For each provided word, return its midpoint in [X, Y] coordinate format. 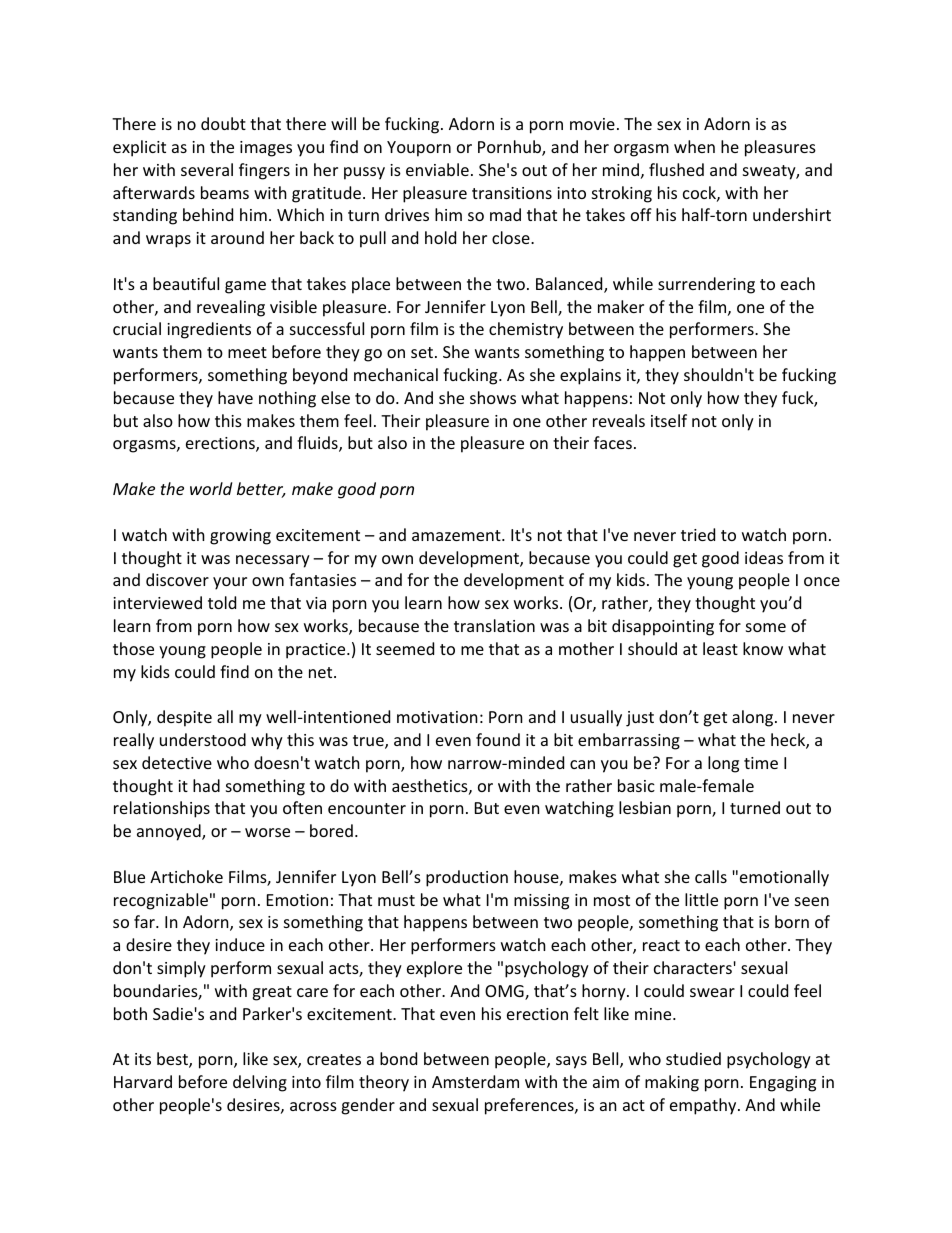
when [694, 146]
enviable [437, 169]
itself [669, 420]
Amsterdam [475, 1081]
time [761, 763]
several [207, 169]
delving [260, 1083]
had [206, 785]
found [498, 739]
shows [493, 397]
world [211, 488]
